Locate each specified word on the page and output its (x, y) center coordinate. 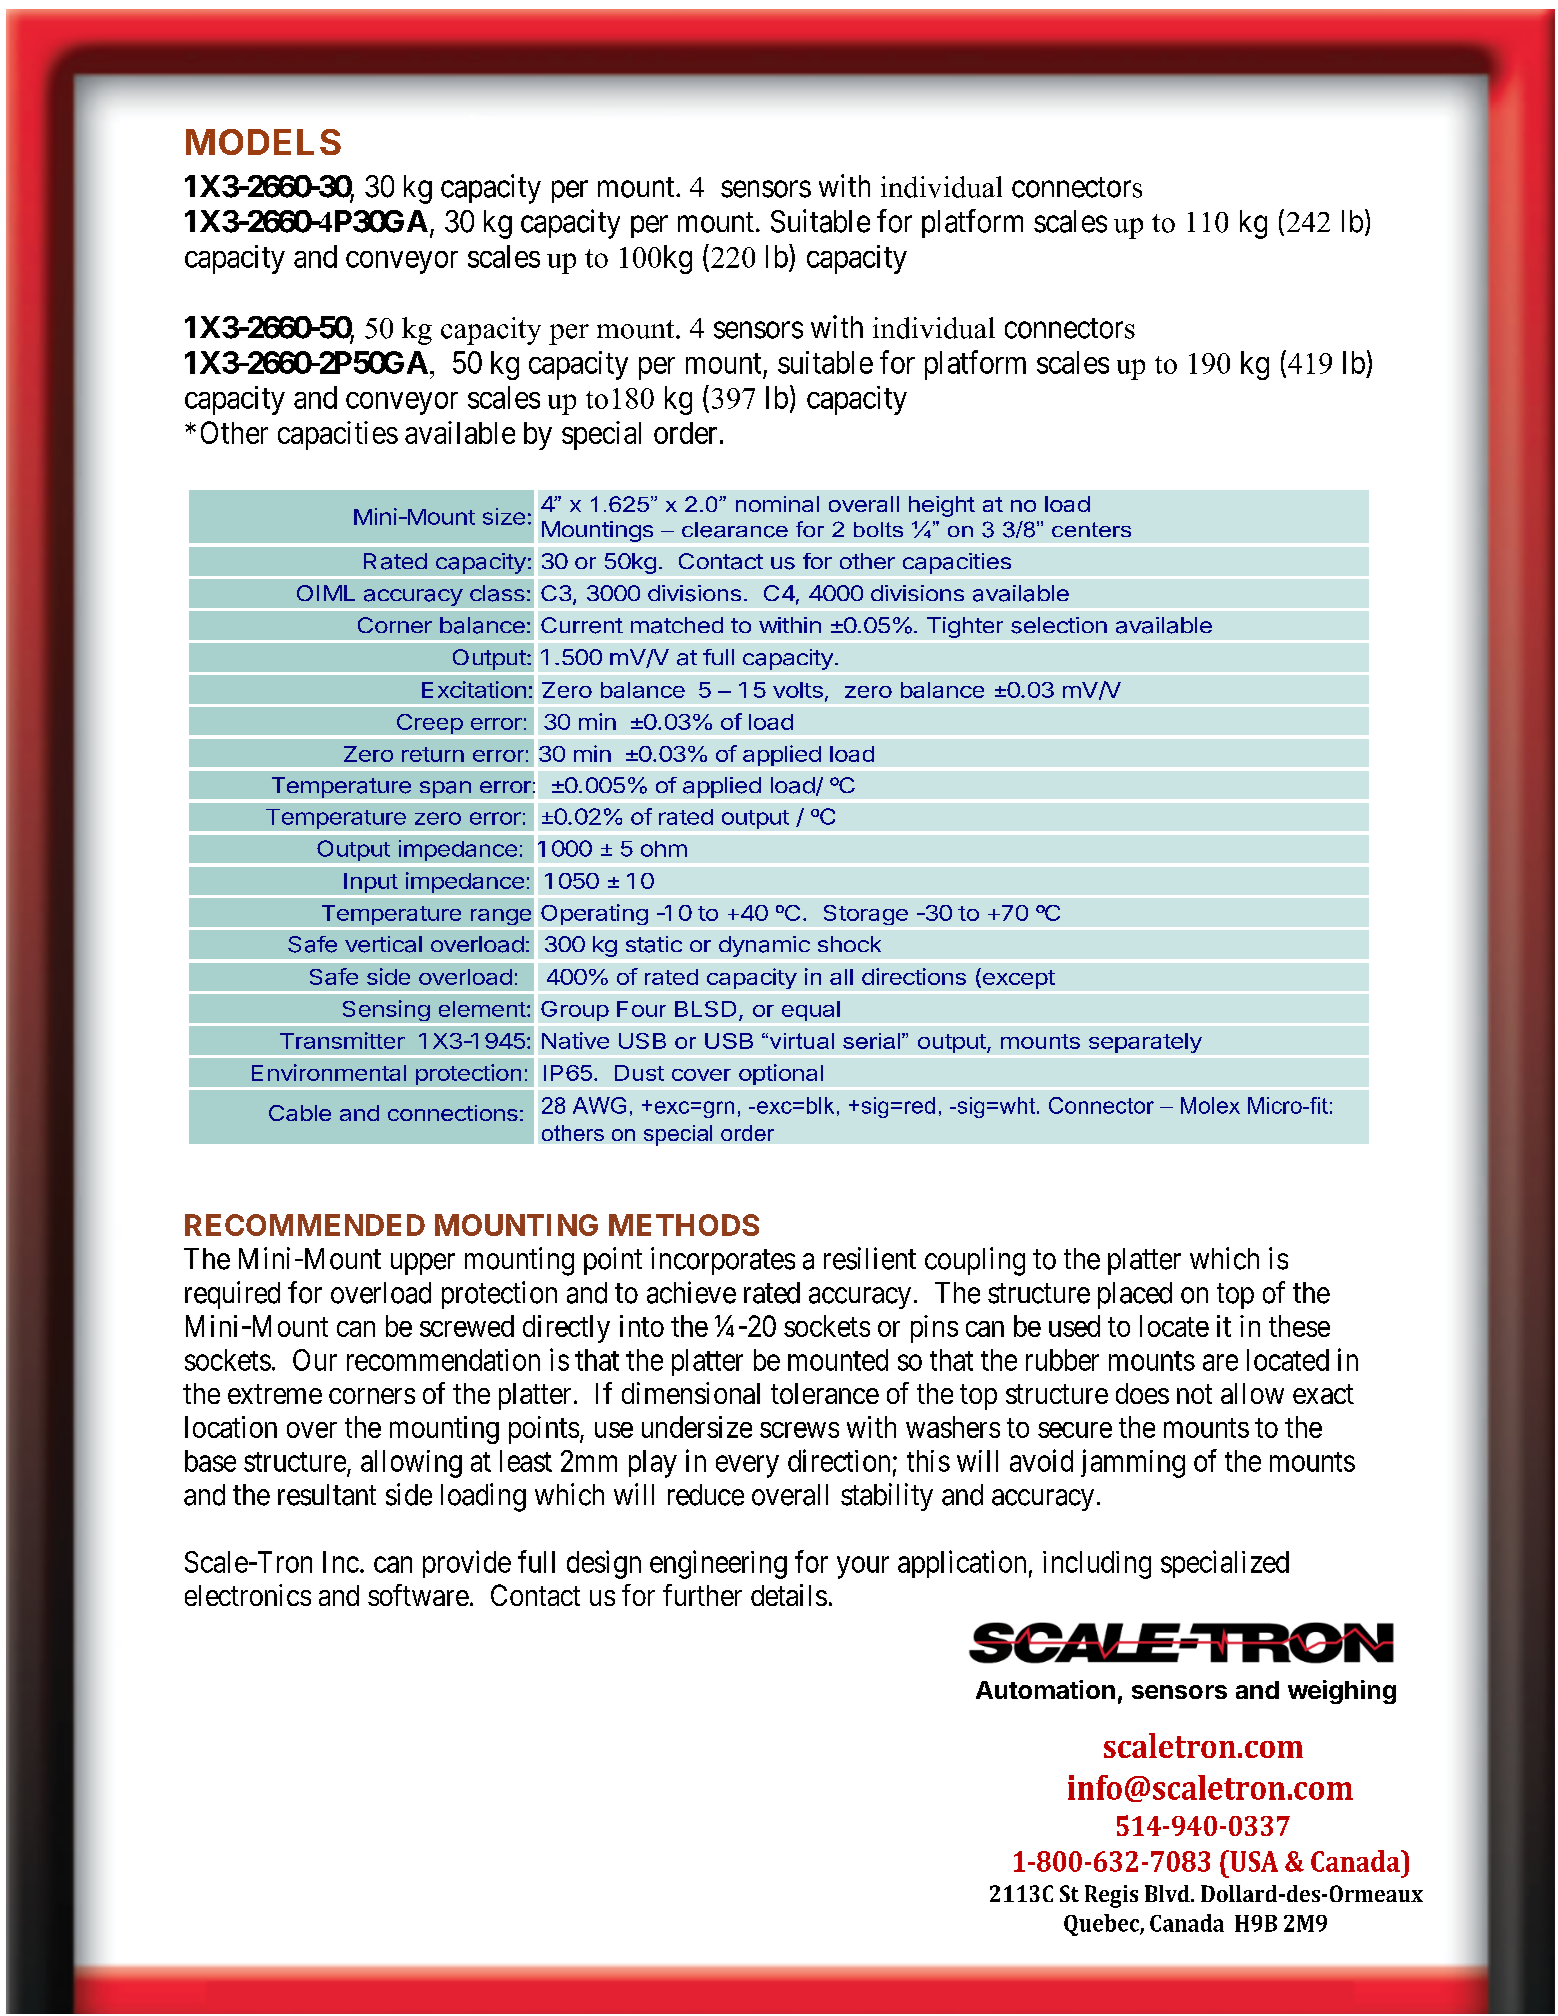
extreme (275, 1394)
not (1194, 1394)
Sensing (386, 1010)
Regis (1111, 1896)
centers (1091, 529)
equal (811, 1011)
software (418, 1595)
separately (1145, 1043)
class (497, 593)
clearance (735, 530)
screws (799, 1430)
